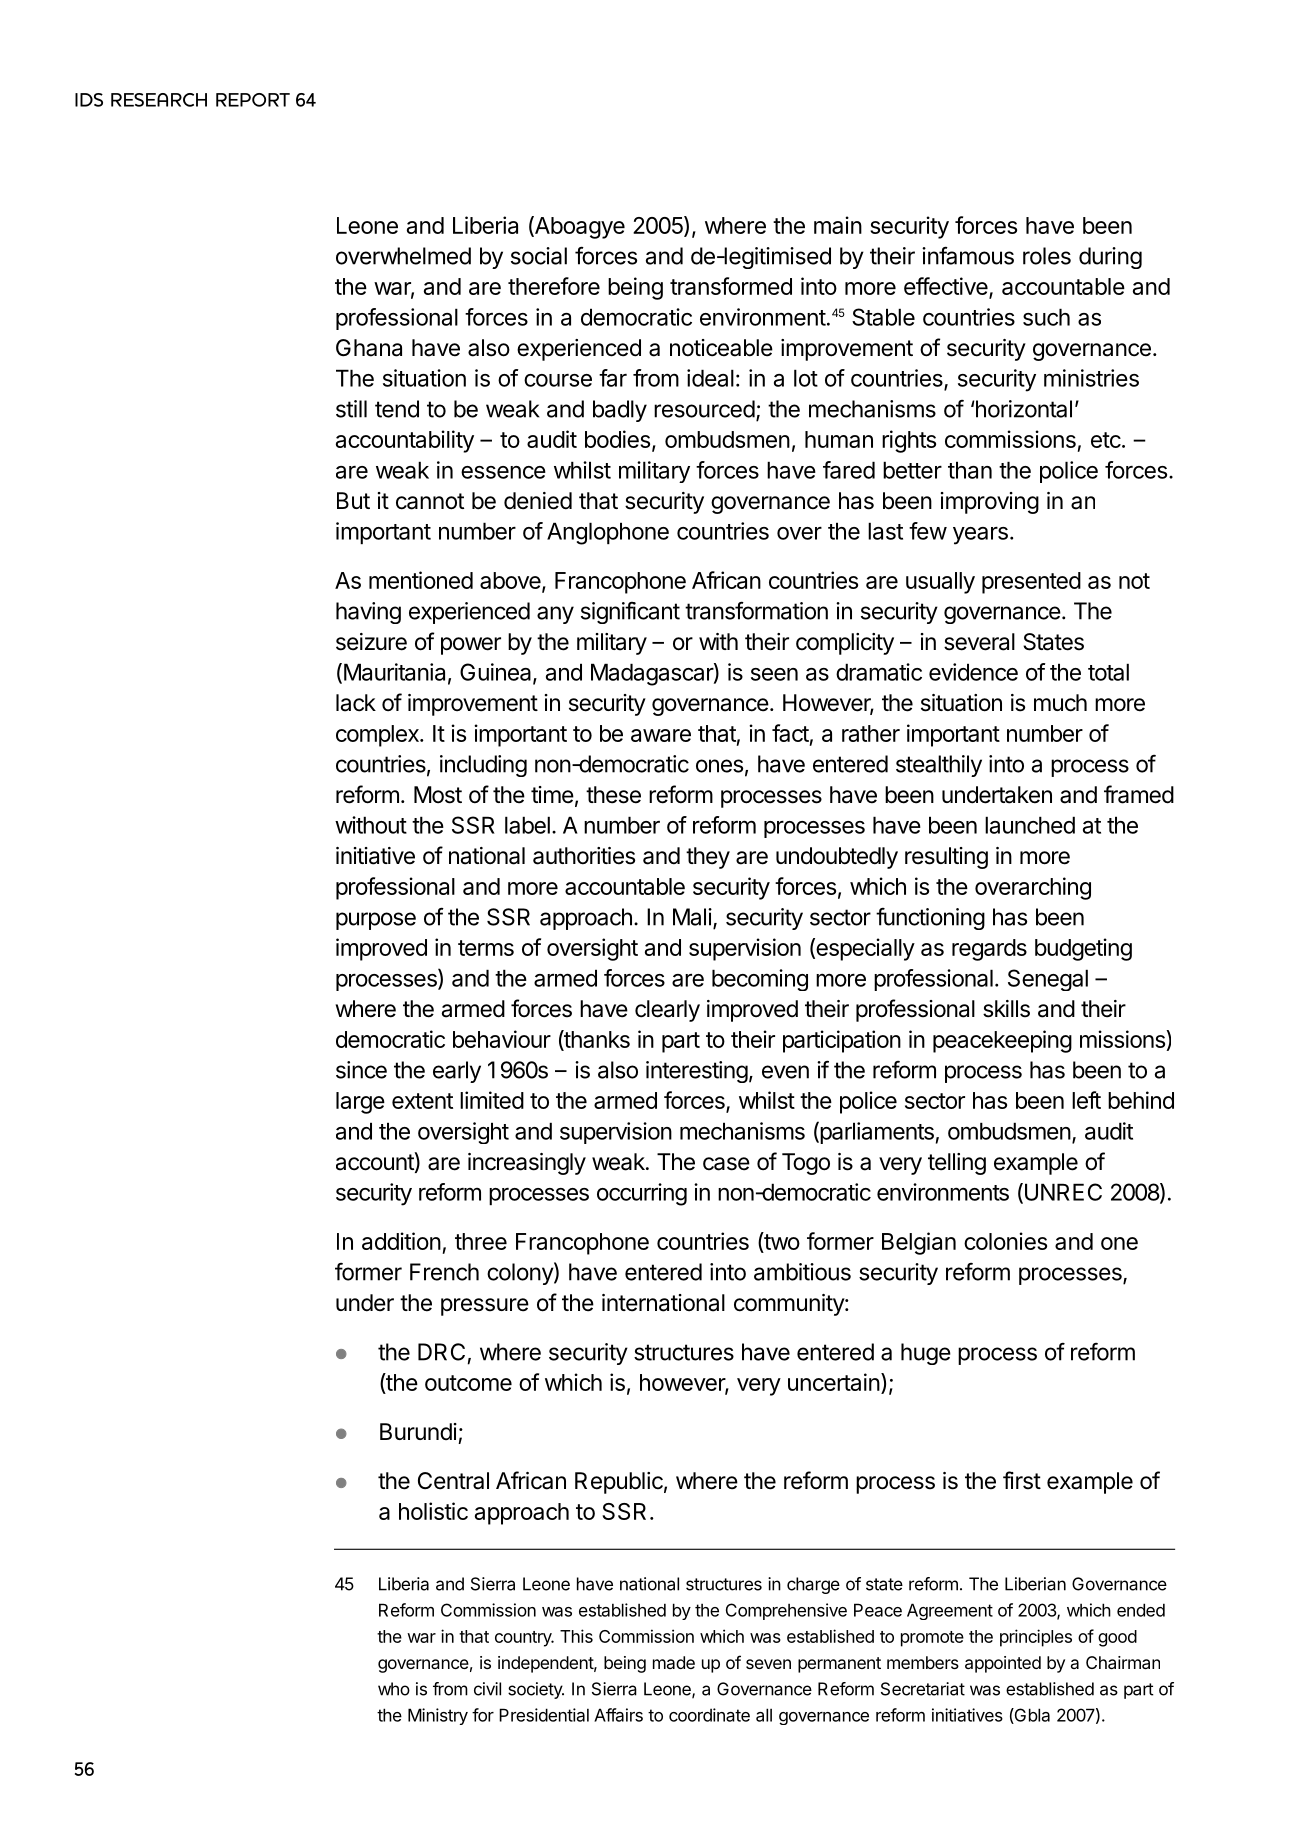  What do you see at coordinates (980, 536) in the page?
I see `years` at bounding box center [980, 536].
